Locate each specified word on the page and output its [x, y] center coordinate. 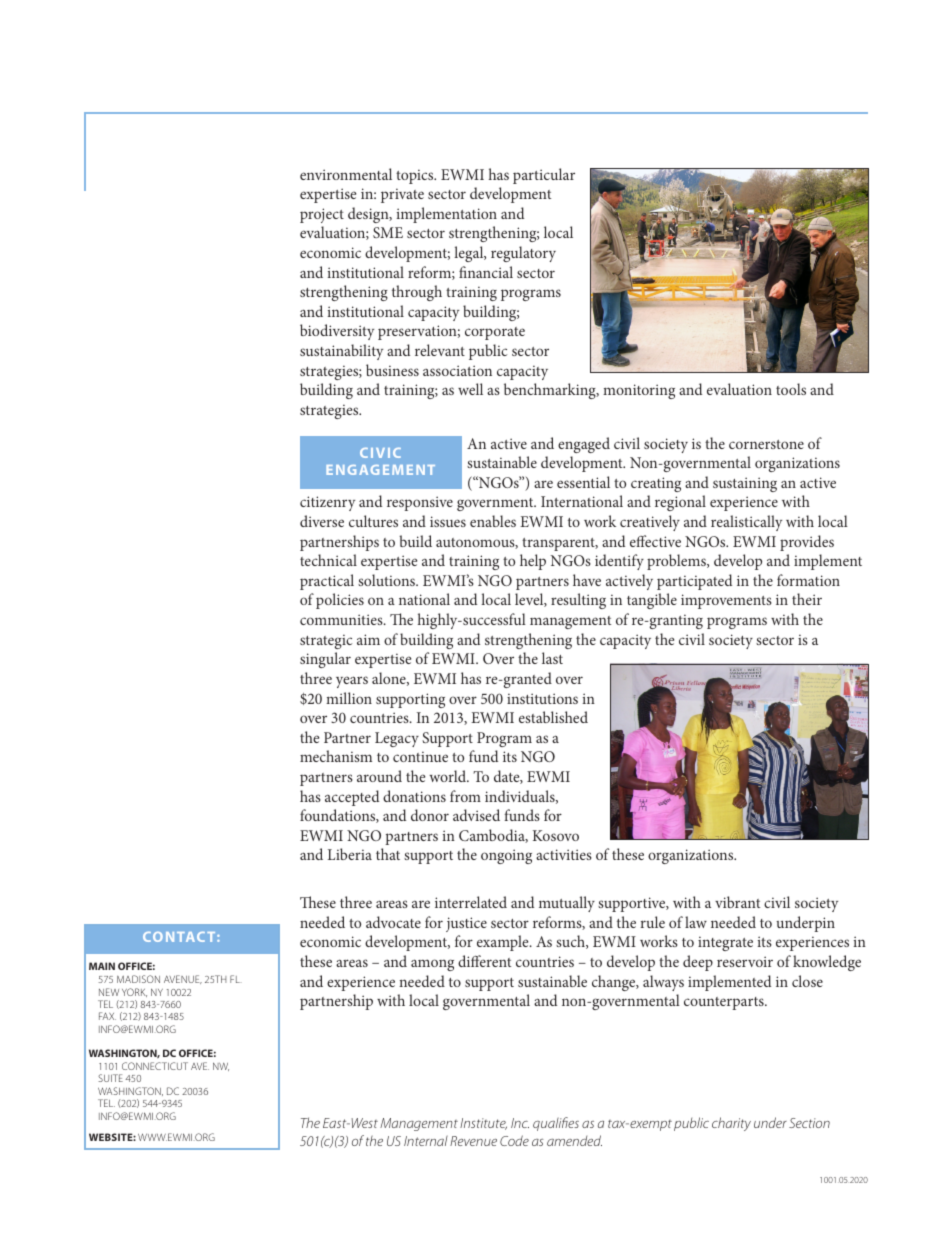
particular [544, 176]
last [552, 658]
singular [325, 660]
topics [416, 176]
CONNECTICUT [155, 1066]
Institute [483, 1124]
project [322, 215]
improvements [726, 601]
